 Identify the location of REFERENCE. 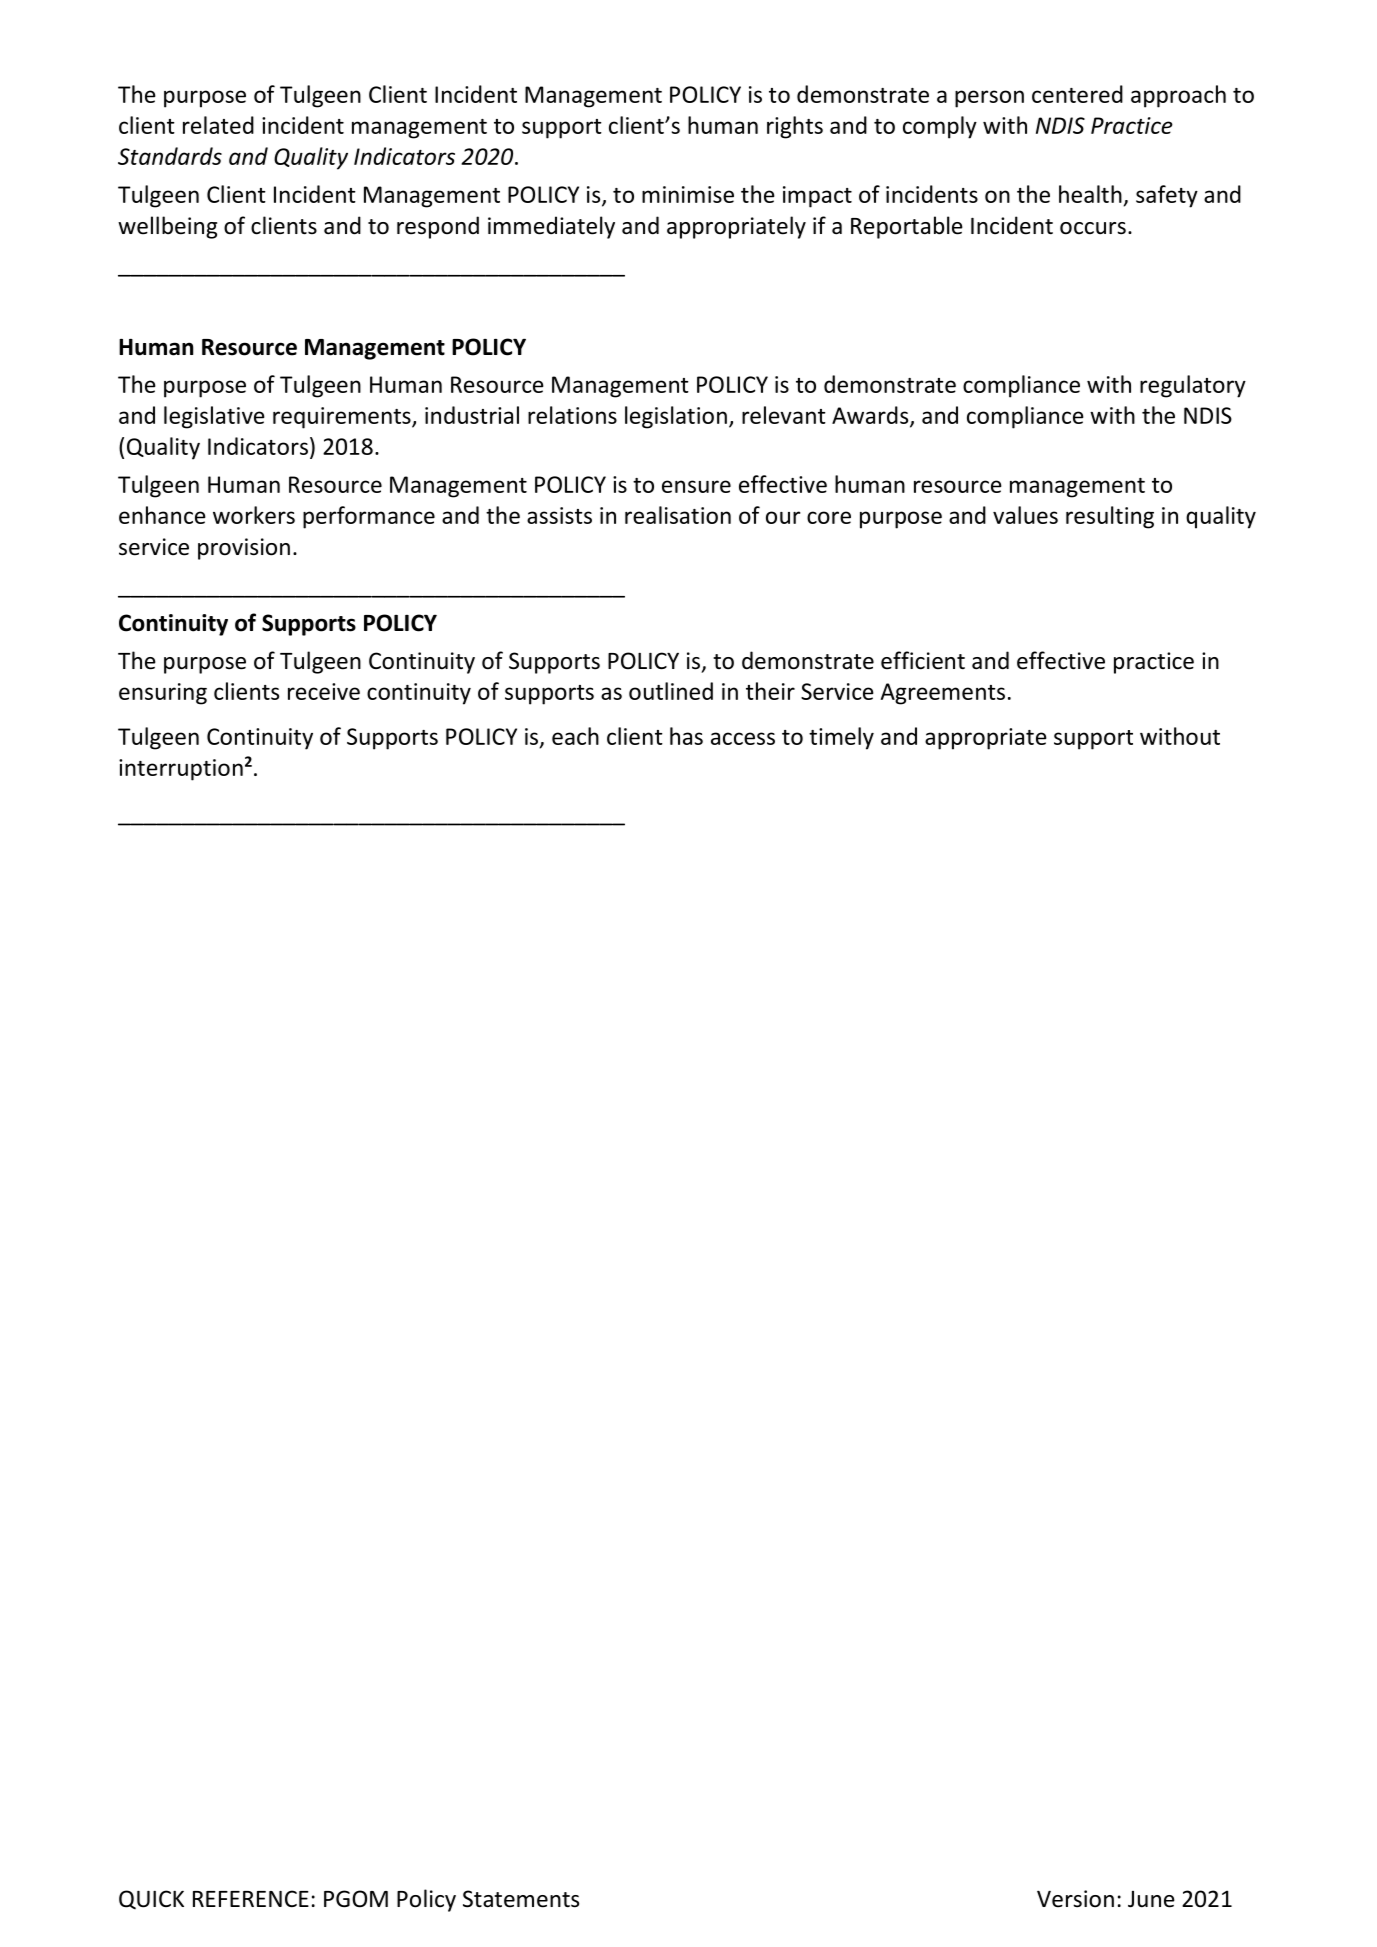
(251, 1898).
